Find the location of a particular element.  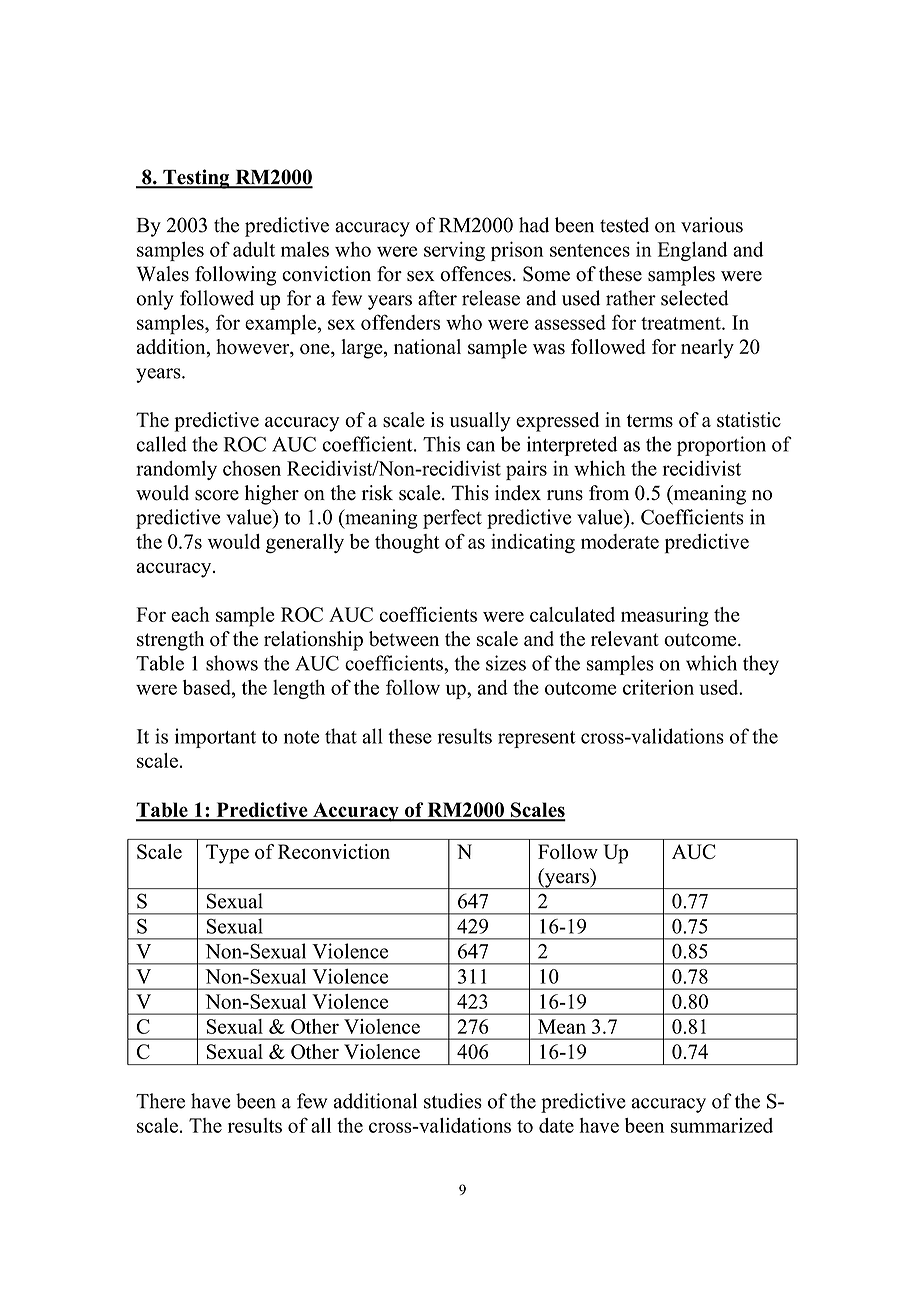

measuring is located at coordinates (665, 617).
